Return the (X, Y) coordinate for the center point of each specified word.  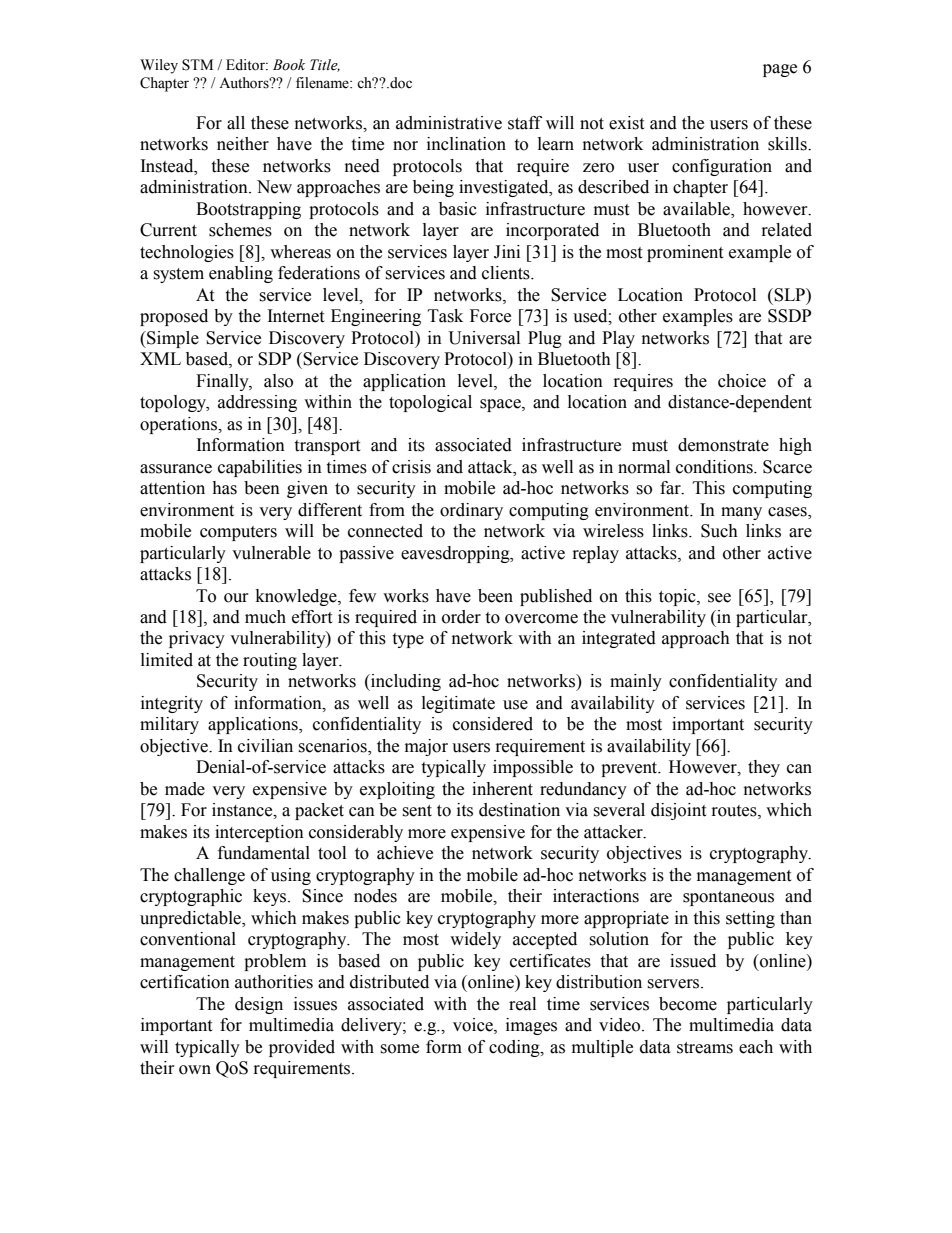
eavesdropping (456, 554)
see (719, 598)
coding (515, 1048)
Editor (247, 65)
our (236, 598)
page (780, 70)
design (259, 1005)
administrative (449, 123)
